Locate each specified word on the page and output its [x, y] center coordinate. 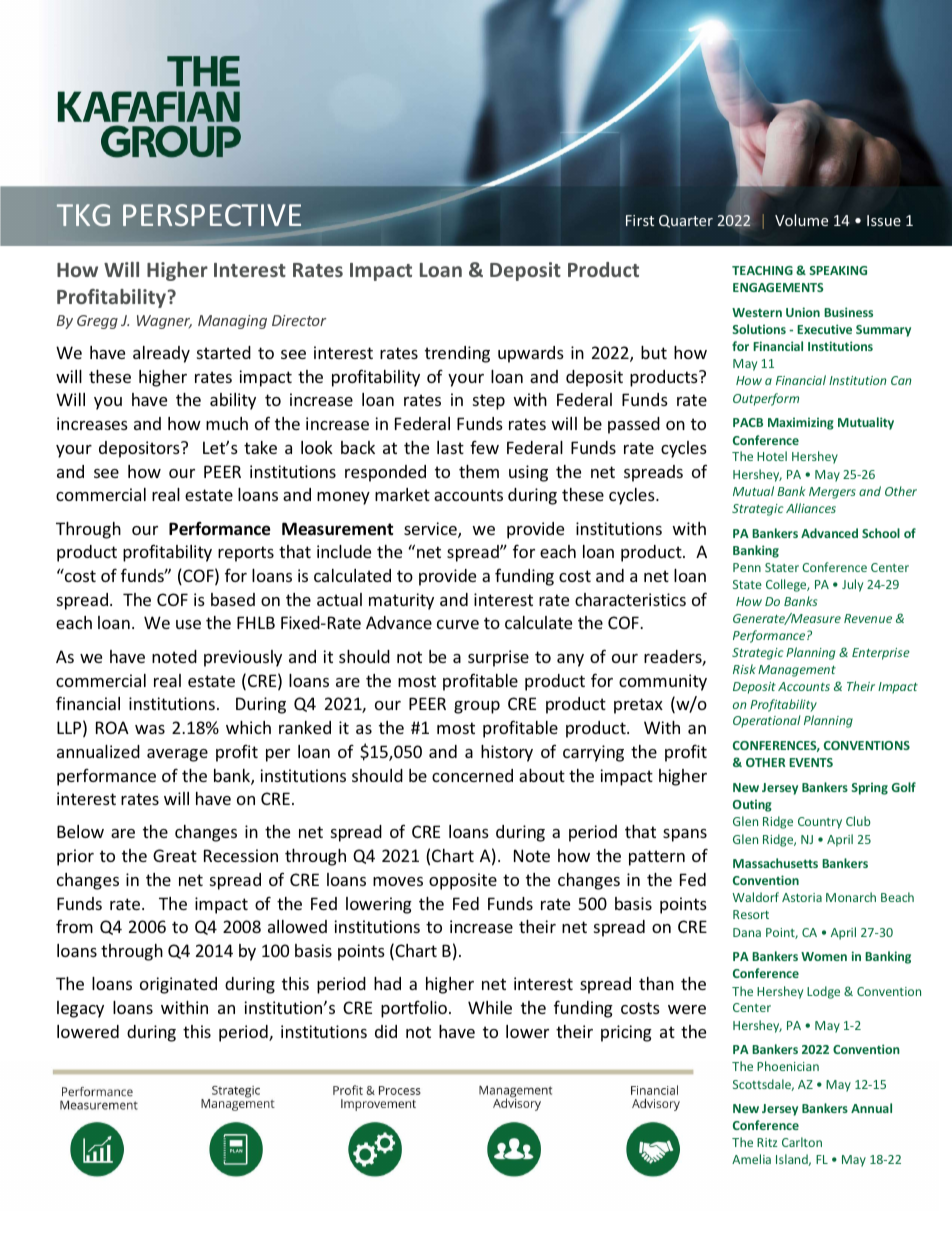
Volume [801, 220]
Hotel [772, 456]
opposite [463, 881]
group [477, 707]
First [640, 220]
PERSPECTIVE [212, 215]
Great [175, 855]
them [479, 471]
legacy [80, 1009]
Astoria [802, 897]
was [150, 729]
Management [797, 671]
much [227, 423]
